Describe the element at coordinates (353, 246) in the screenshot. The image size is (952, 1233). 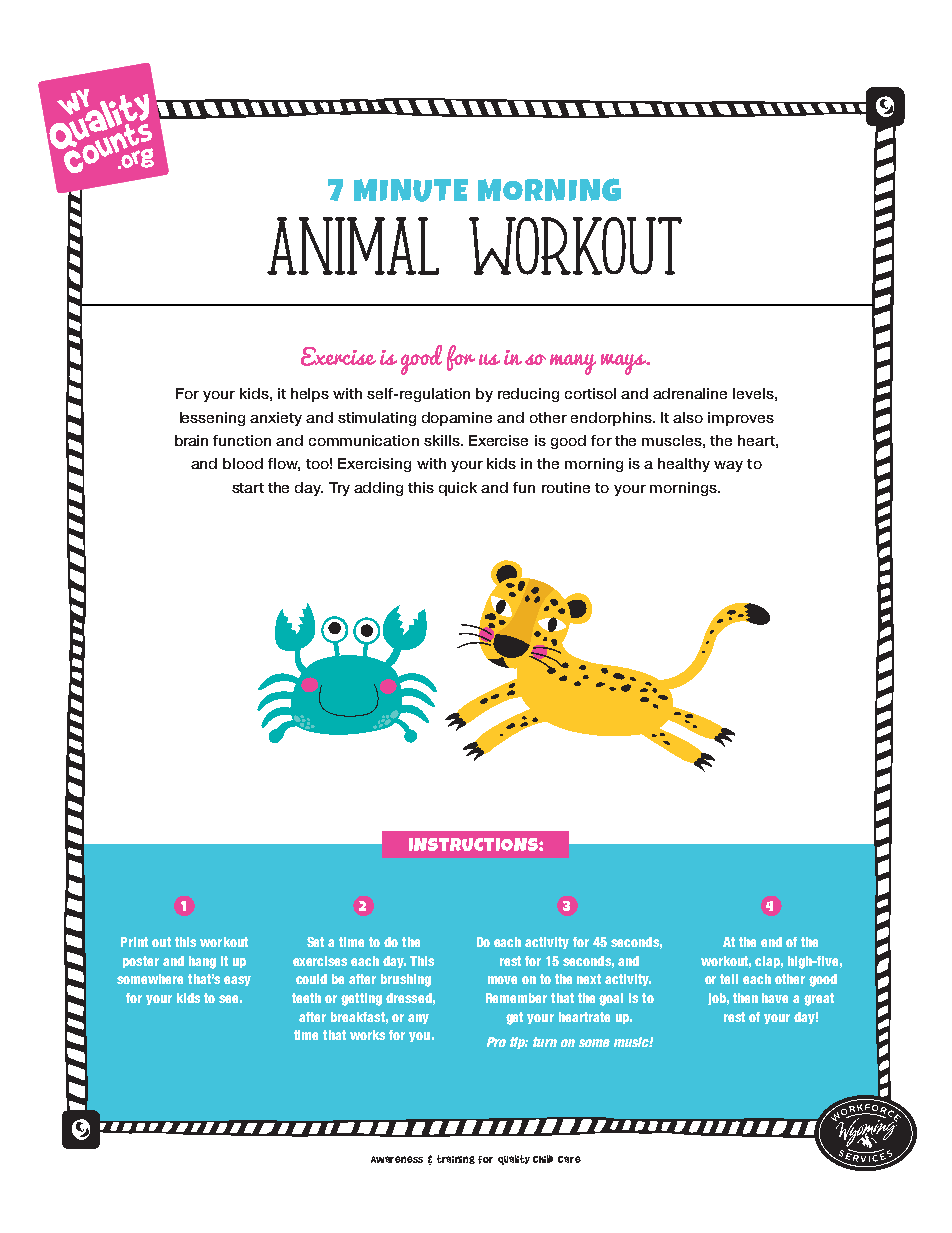
I see `animal` at that location.
